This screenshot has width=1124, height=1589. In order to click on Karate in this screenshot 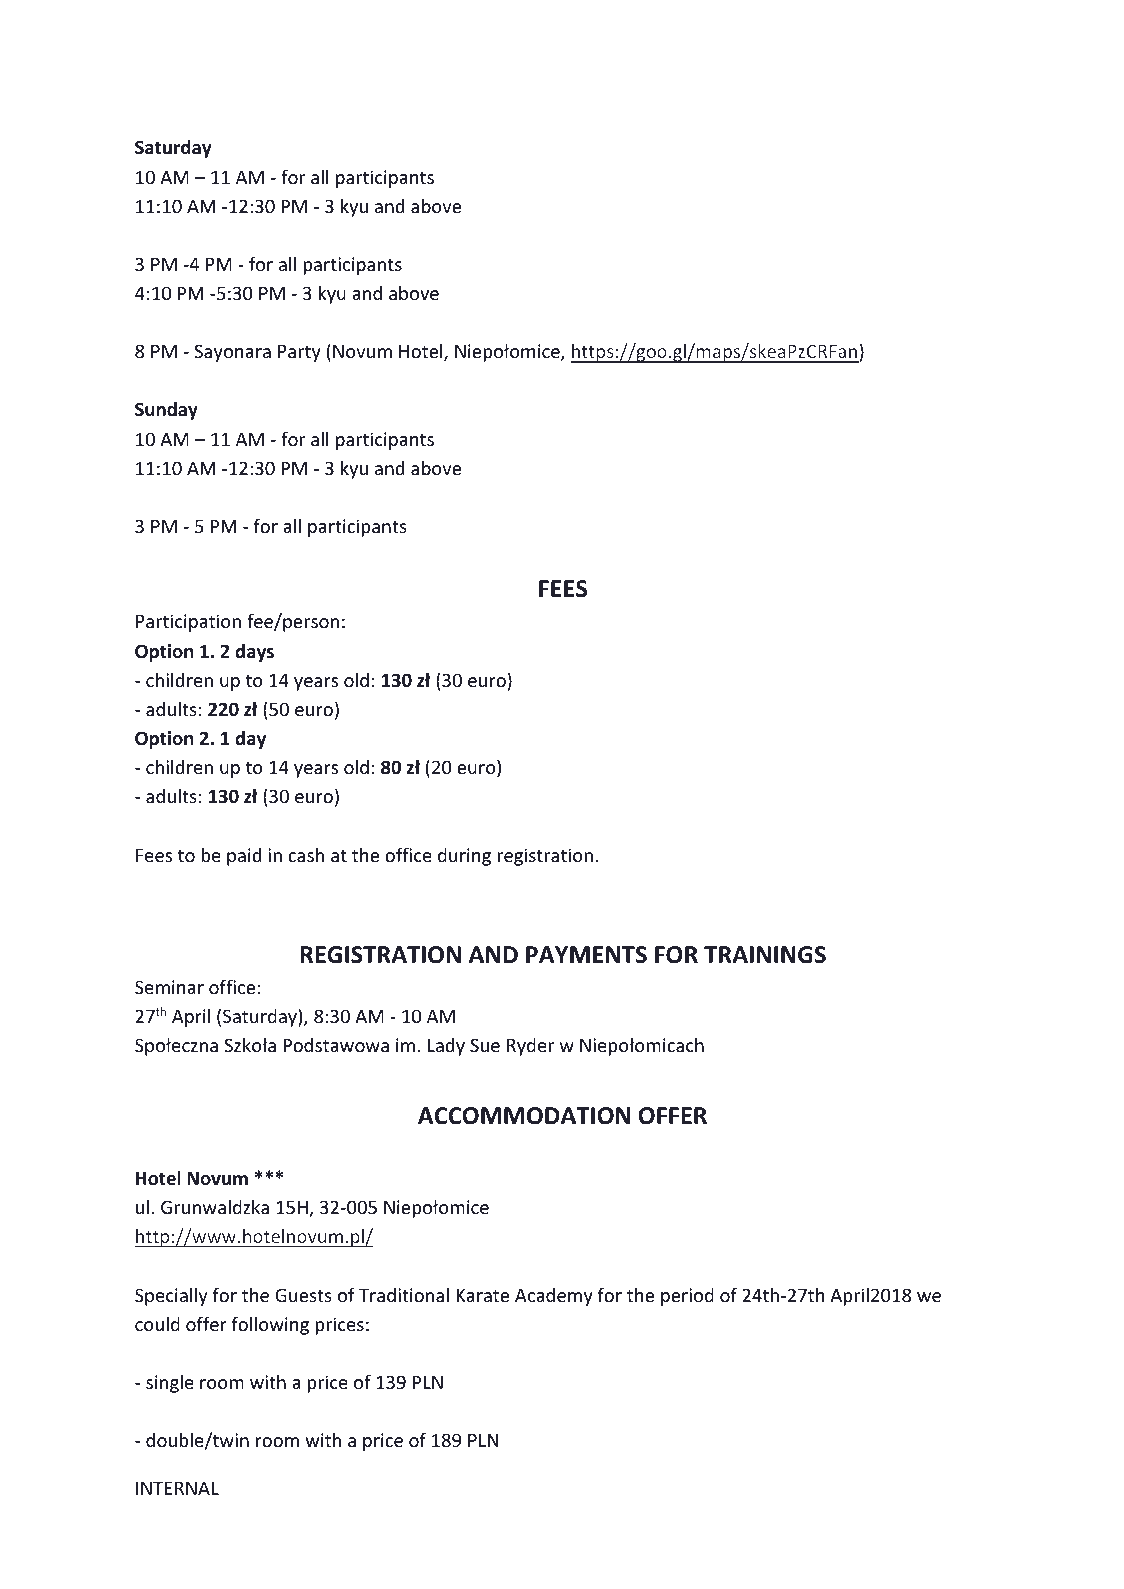, I will do `click(482, 1295)`.
